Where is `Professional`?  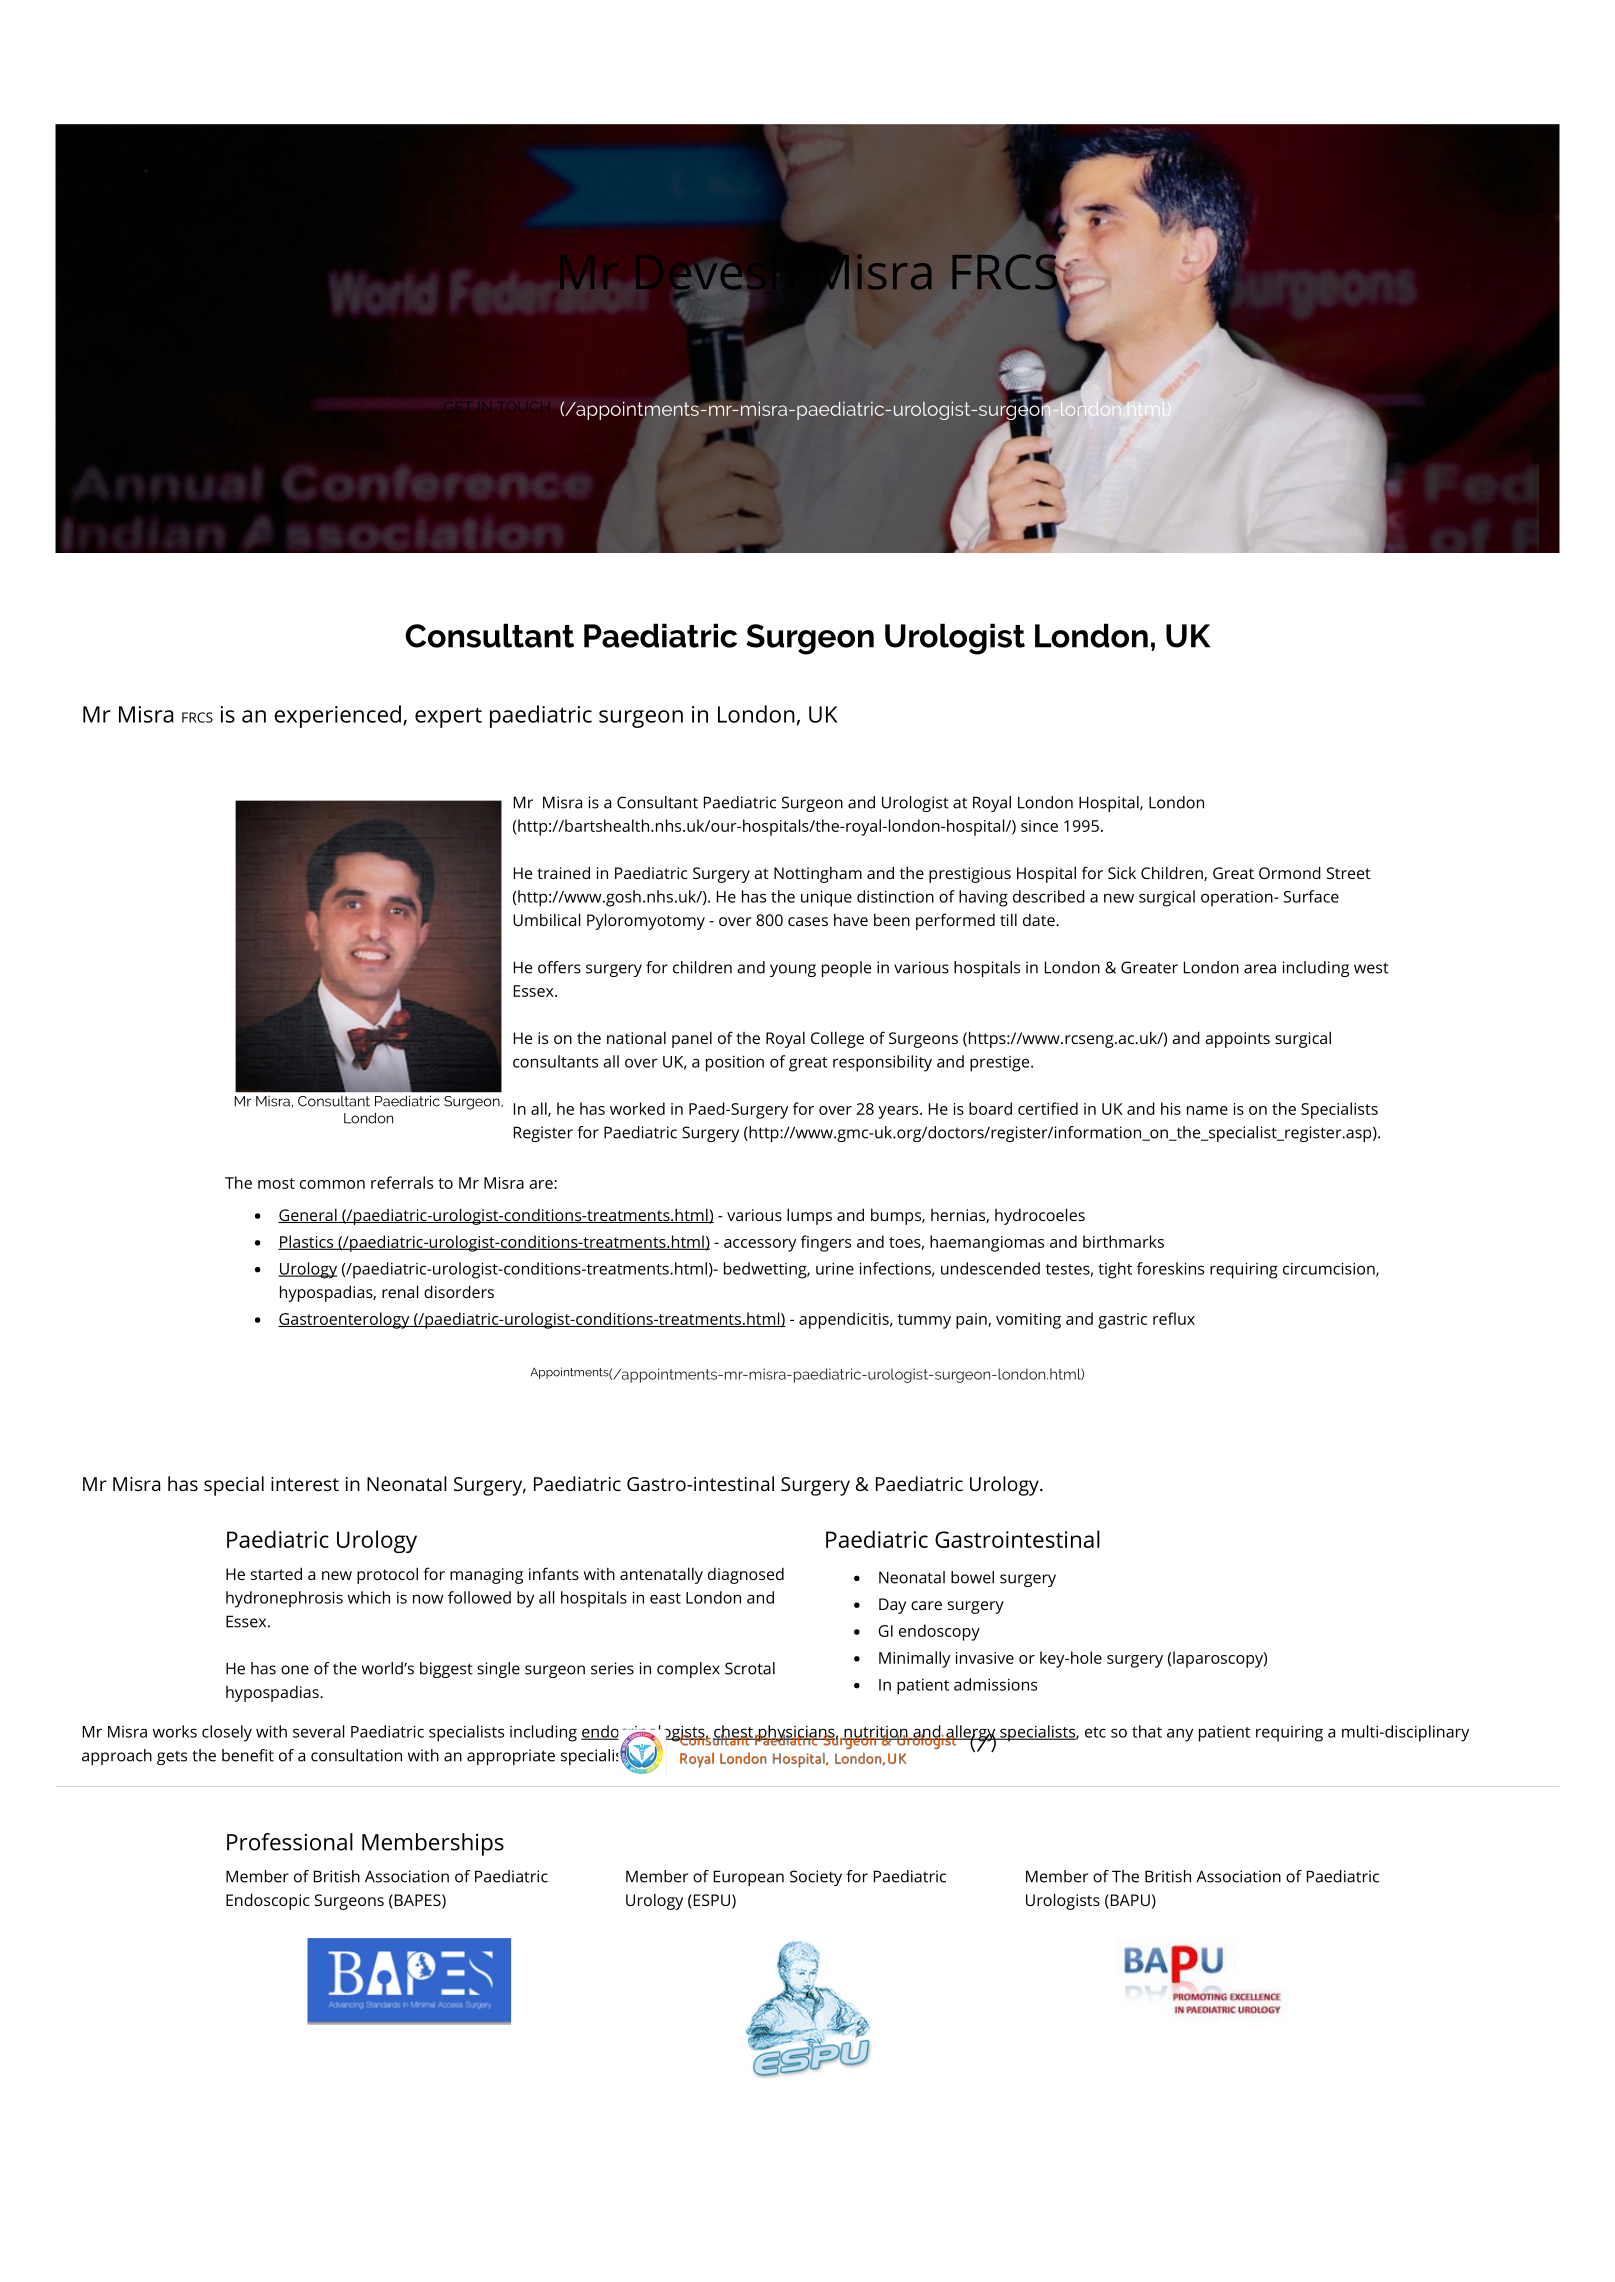
Professional is located at coordinates (290, 1842).
